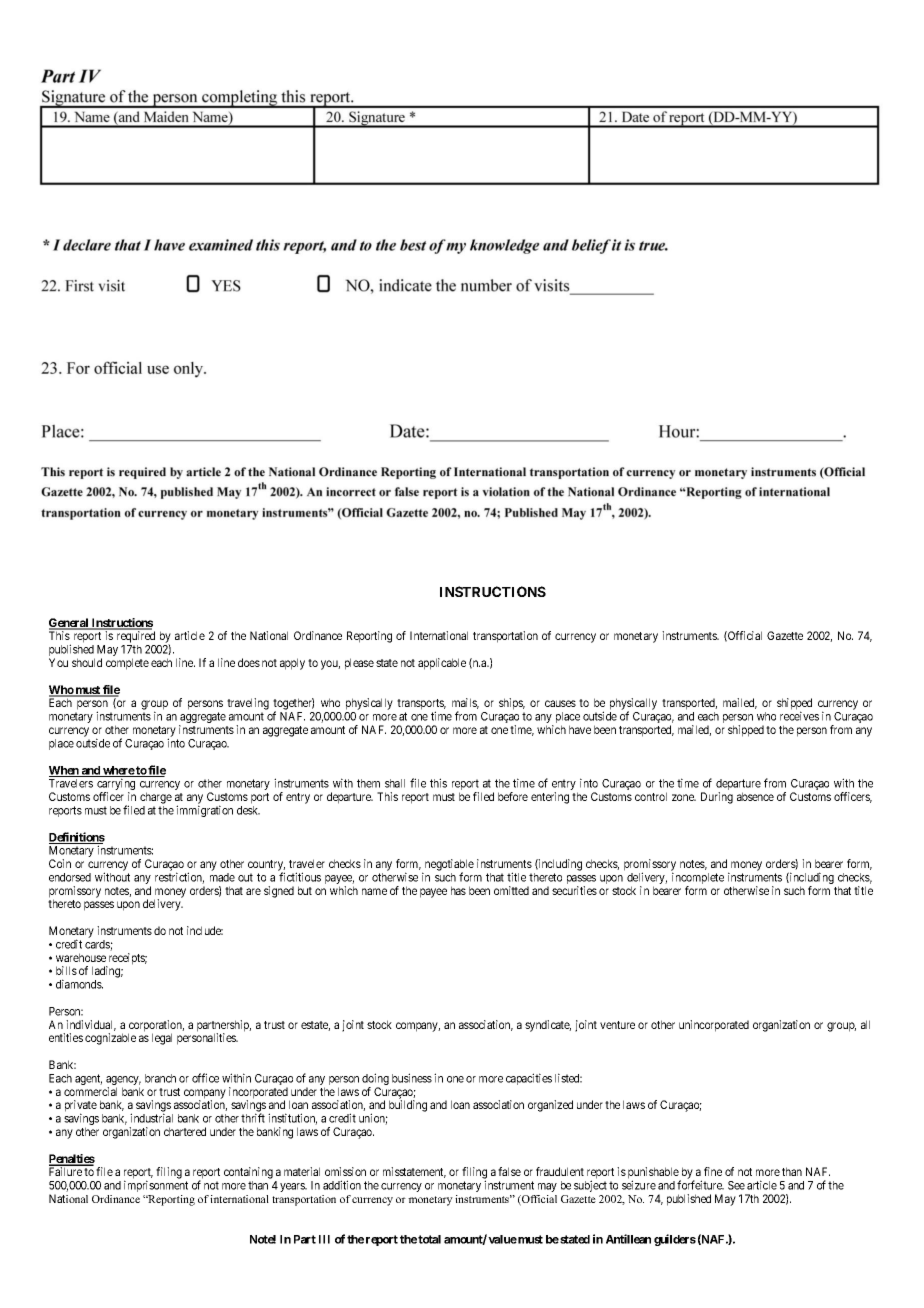 The width and height of the screenshot is (924, 1308). Describe the element at coordinates (395, 783) in the screenshot. I see `shall` at that location.
